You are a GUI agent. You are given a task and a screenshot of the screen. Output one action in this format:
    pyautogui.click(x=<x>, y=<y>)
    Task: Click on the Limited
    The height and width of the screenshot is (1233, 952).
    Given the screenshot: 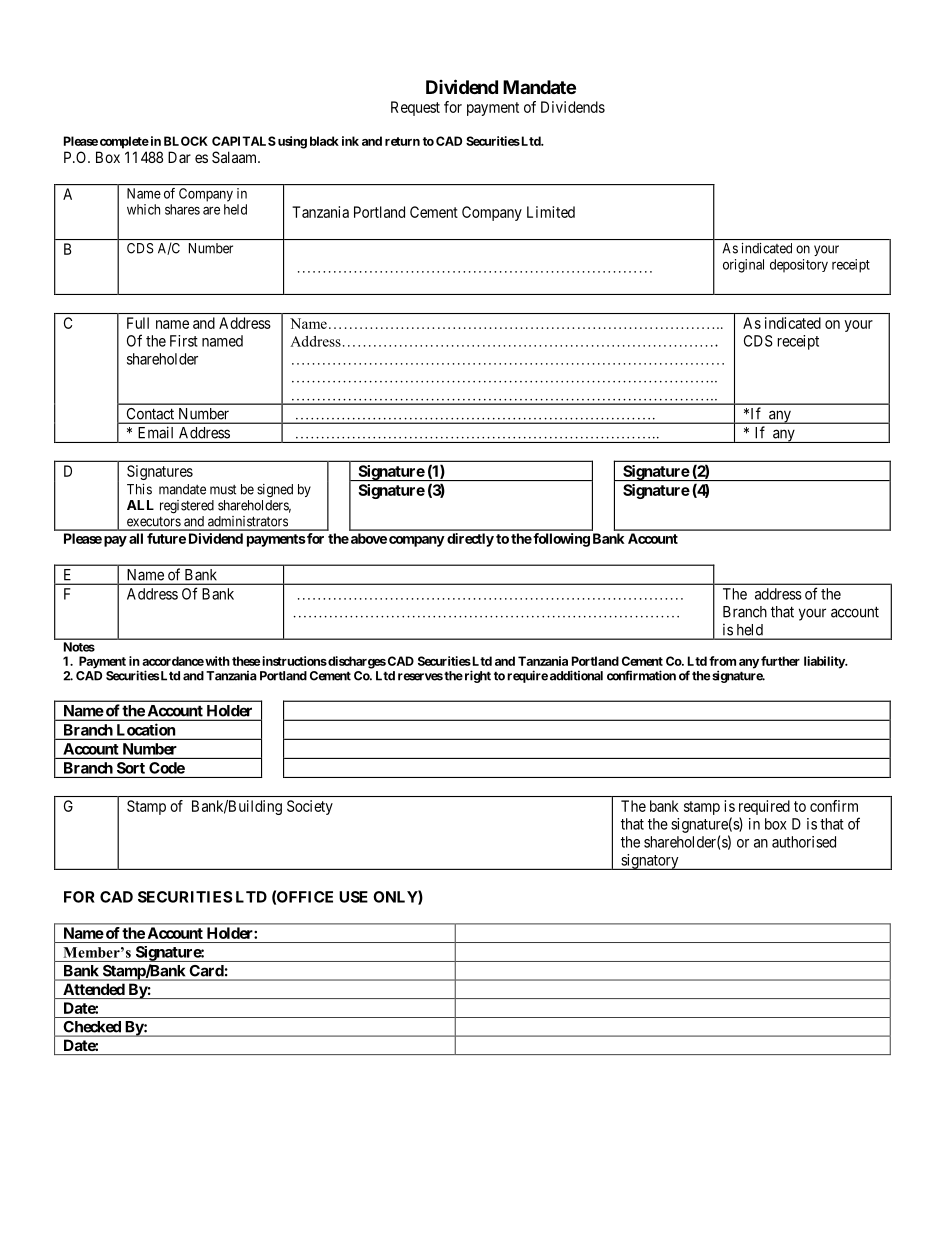 What is the action you would take?
    pyautogui.click(x=551, y=212)
